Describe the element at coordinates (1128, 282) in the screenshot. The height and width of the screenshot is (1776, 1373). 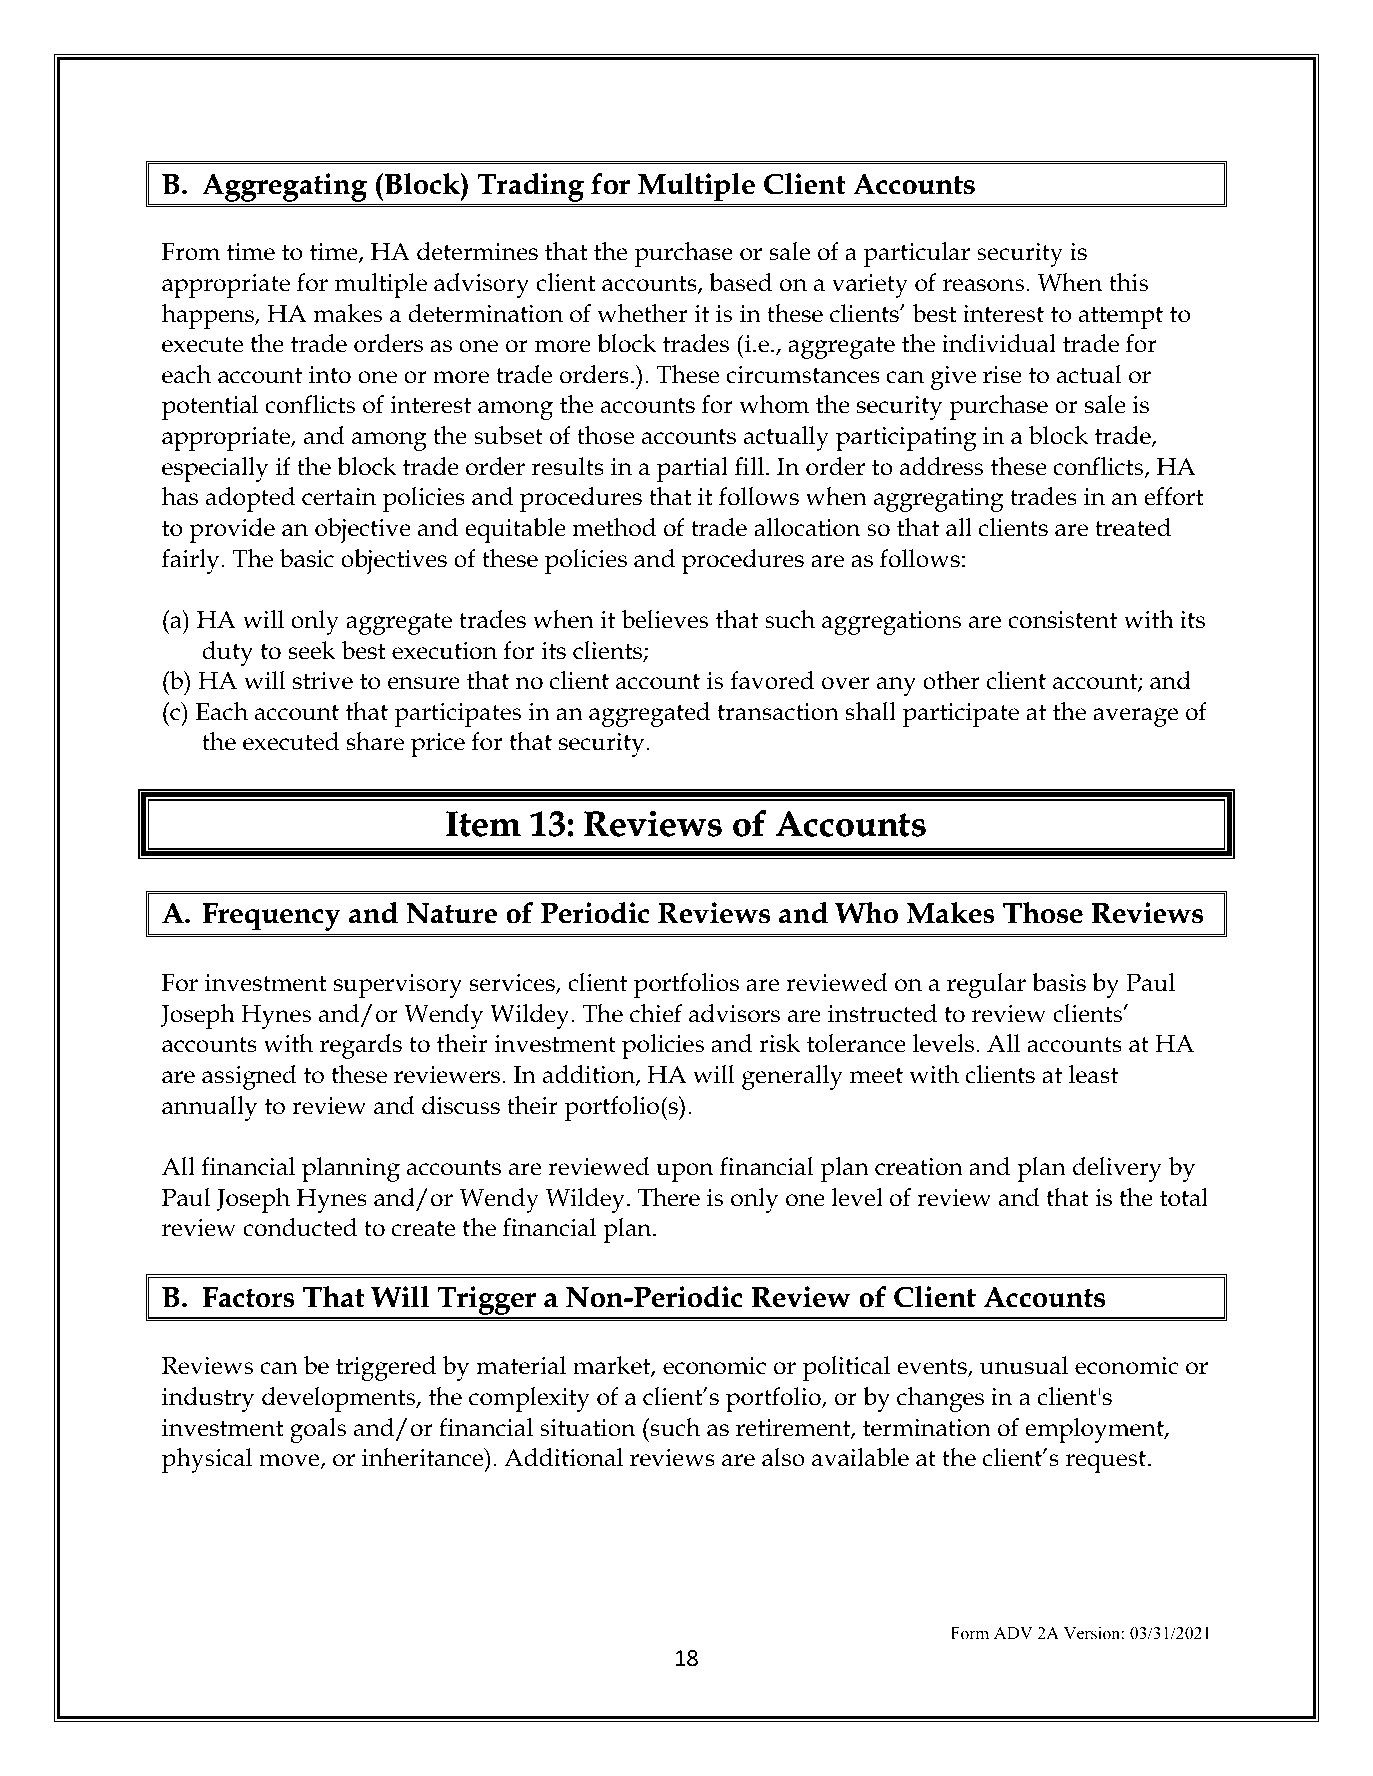
I see `this` at that location.
